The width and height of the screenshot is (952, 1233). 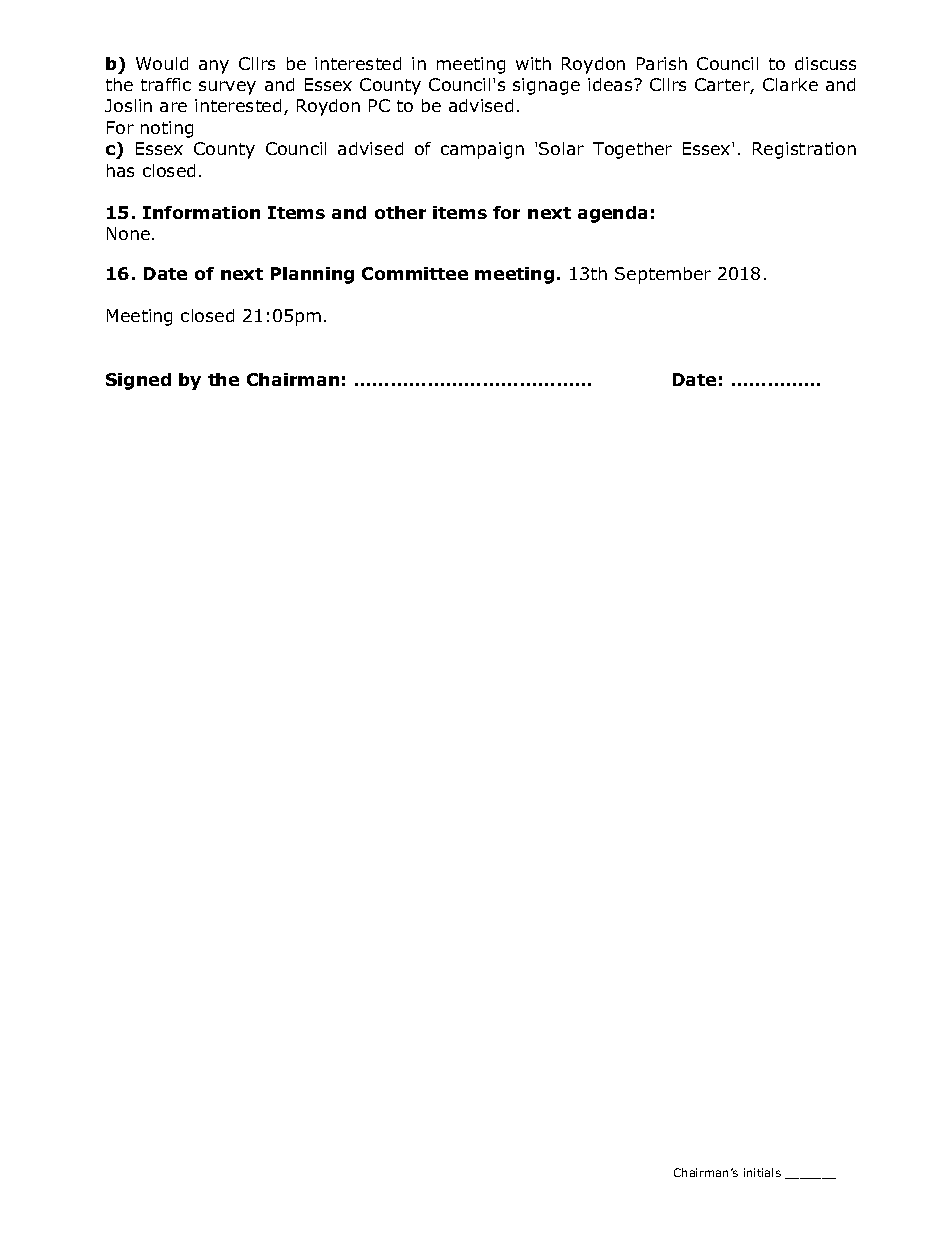 What do you see at coordinates (201, 212) in the screenshot?
I see `Information` at bounding box center [201, 212].
